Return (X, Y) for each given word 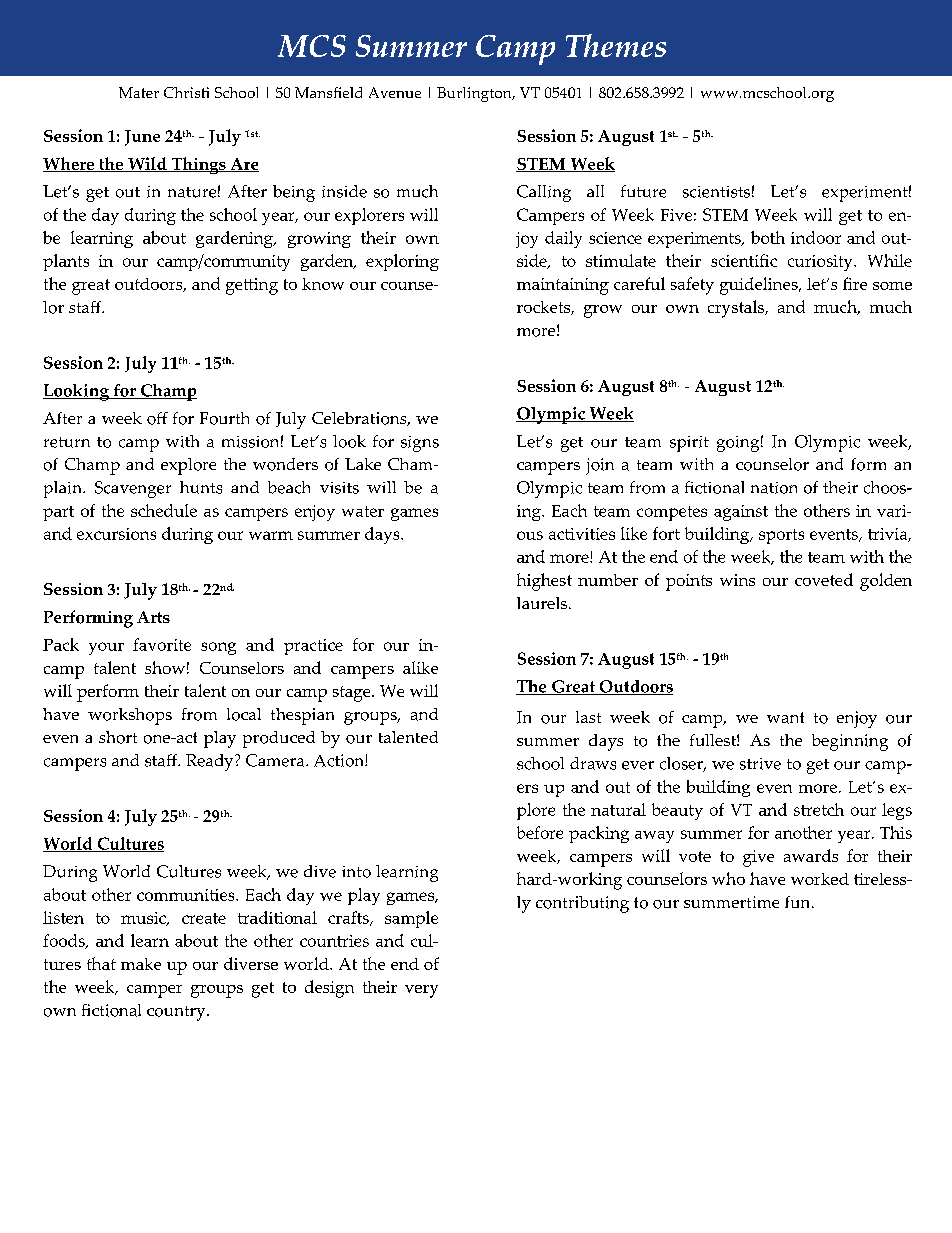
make (141, 964)
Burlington (475, 94)
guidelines (760, 286)
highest (544, 582)
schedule (164, 510)
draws (593, 763)
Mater (139, 92)
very (421, 991)
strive (760, 764)
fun (799, 902)
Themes (616, 45)
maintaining (563, 286)
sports (781, 536)
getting (252, 286)
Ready (211, 762)
